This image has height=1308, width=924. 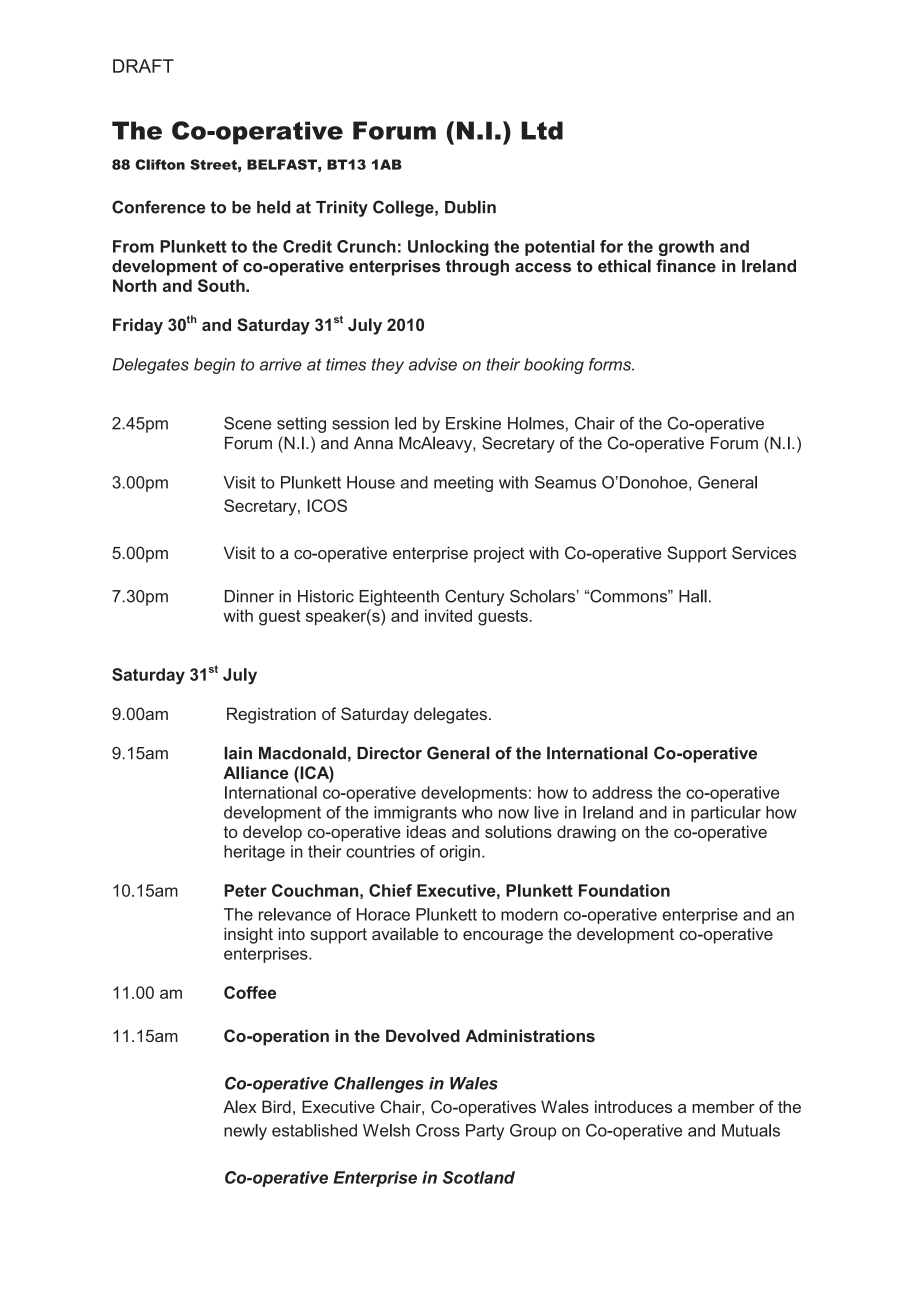 I want to click on newly, so click(x=245, y=1132).
